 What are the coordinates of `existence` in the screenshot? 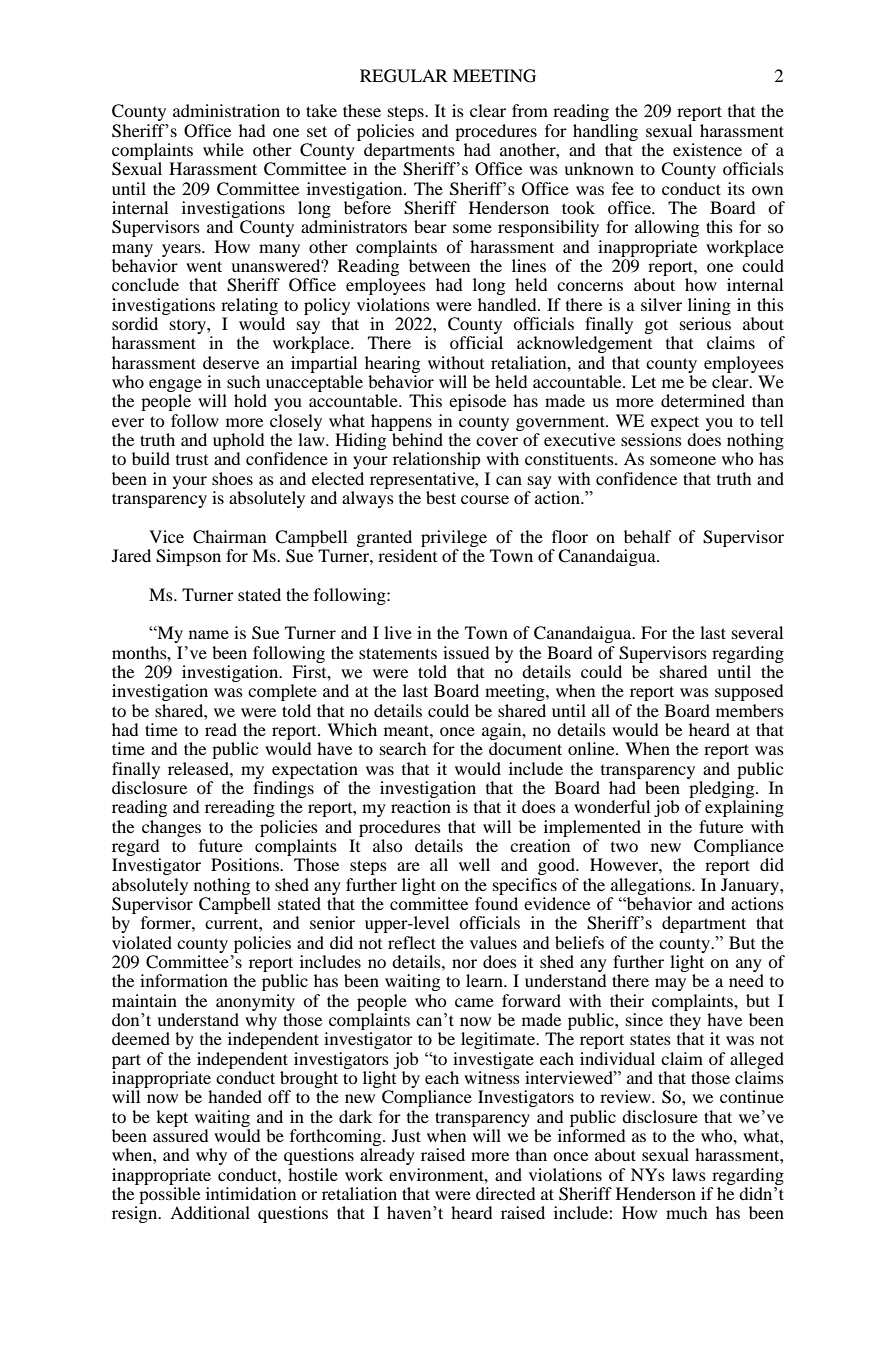 It's located at (707, 149).
